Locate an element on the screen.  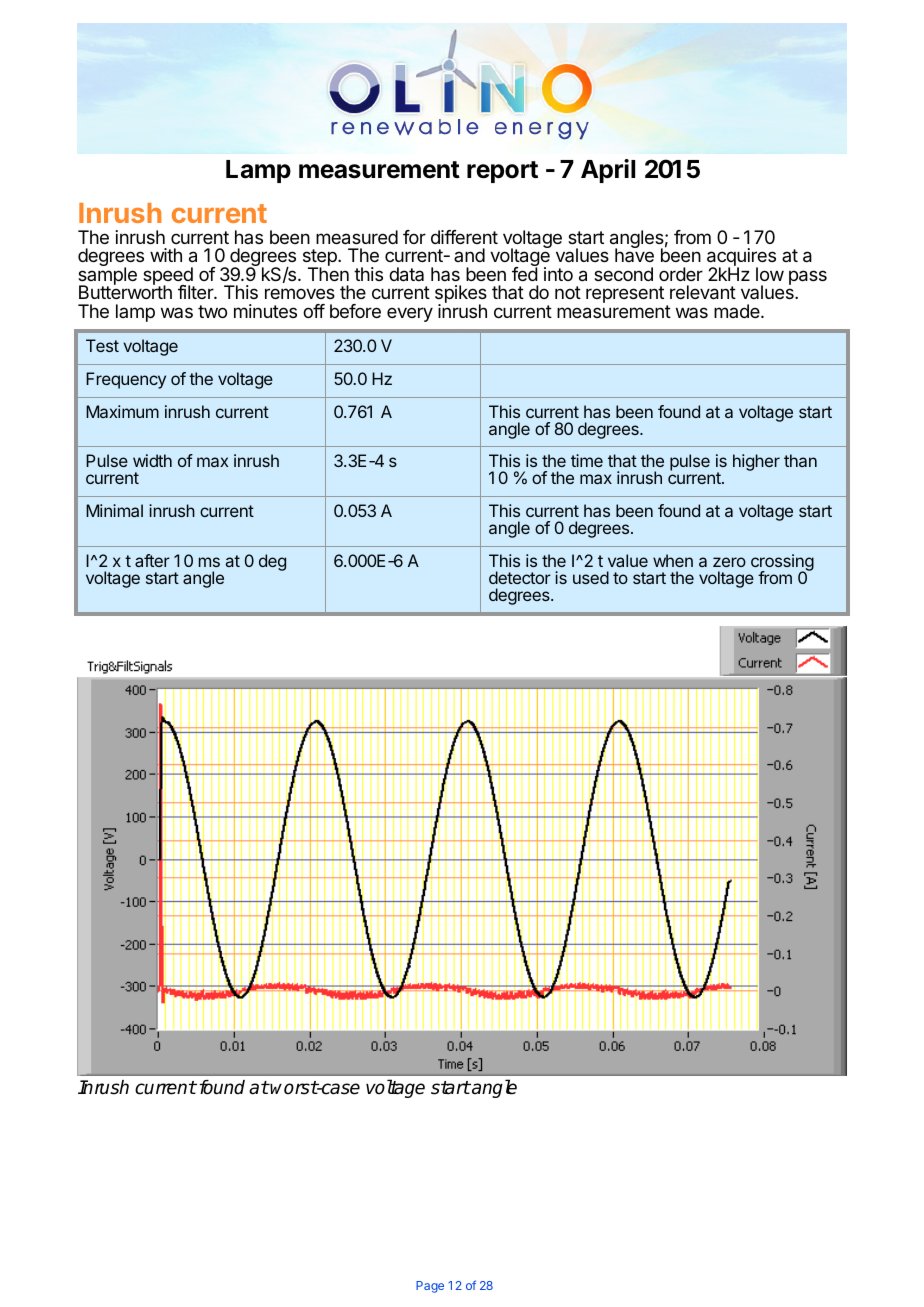
used is located at coordinates (591, 577).
